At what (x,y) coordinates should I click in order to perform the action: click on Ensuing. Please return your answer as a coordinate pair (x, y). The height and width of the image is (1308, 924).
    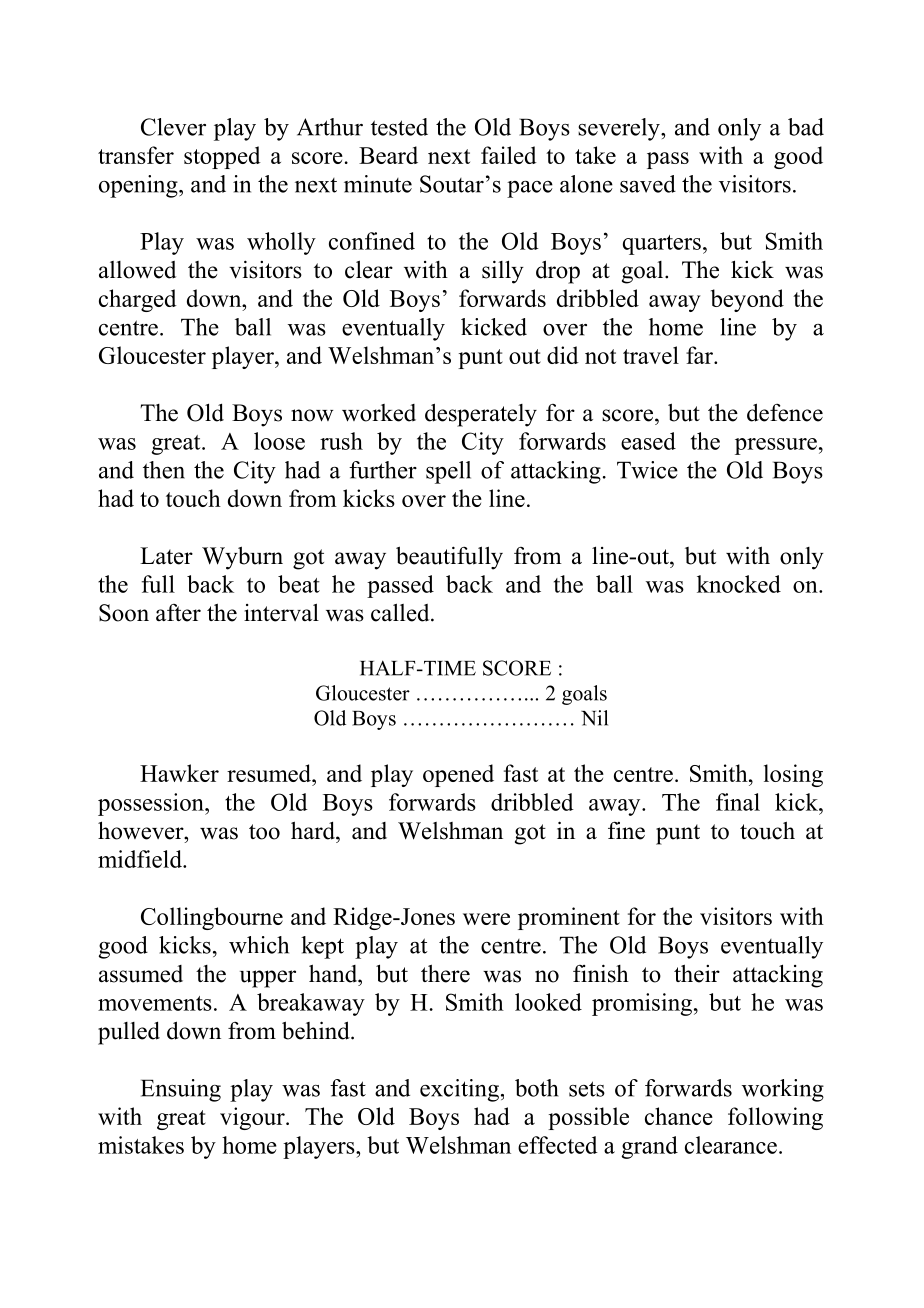
    Looking at the image, I should click on (181, 1090).
